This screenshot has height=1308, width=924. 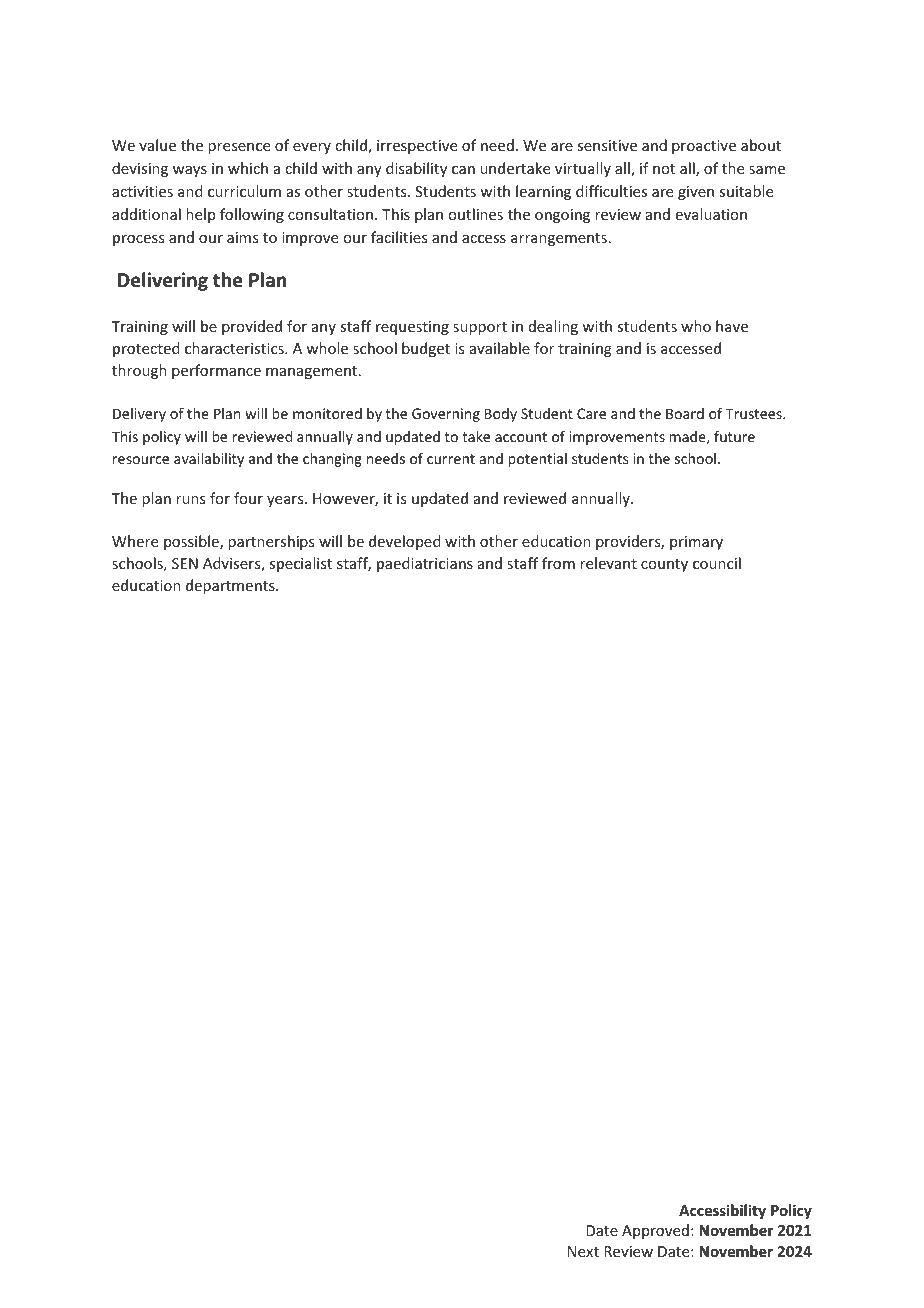 What do you see at coordinates (696, 193) in the screenshot?
I see `given` at bounding box center [696, 193].
